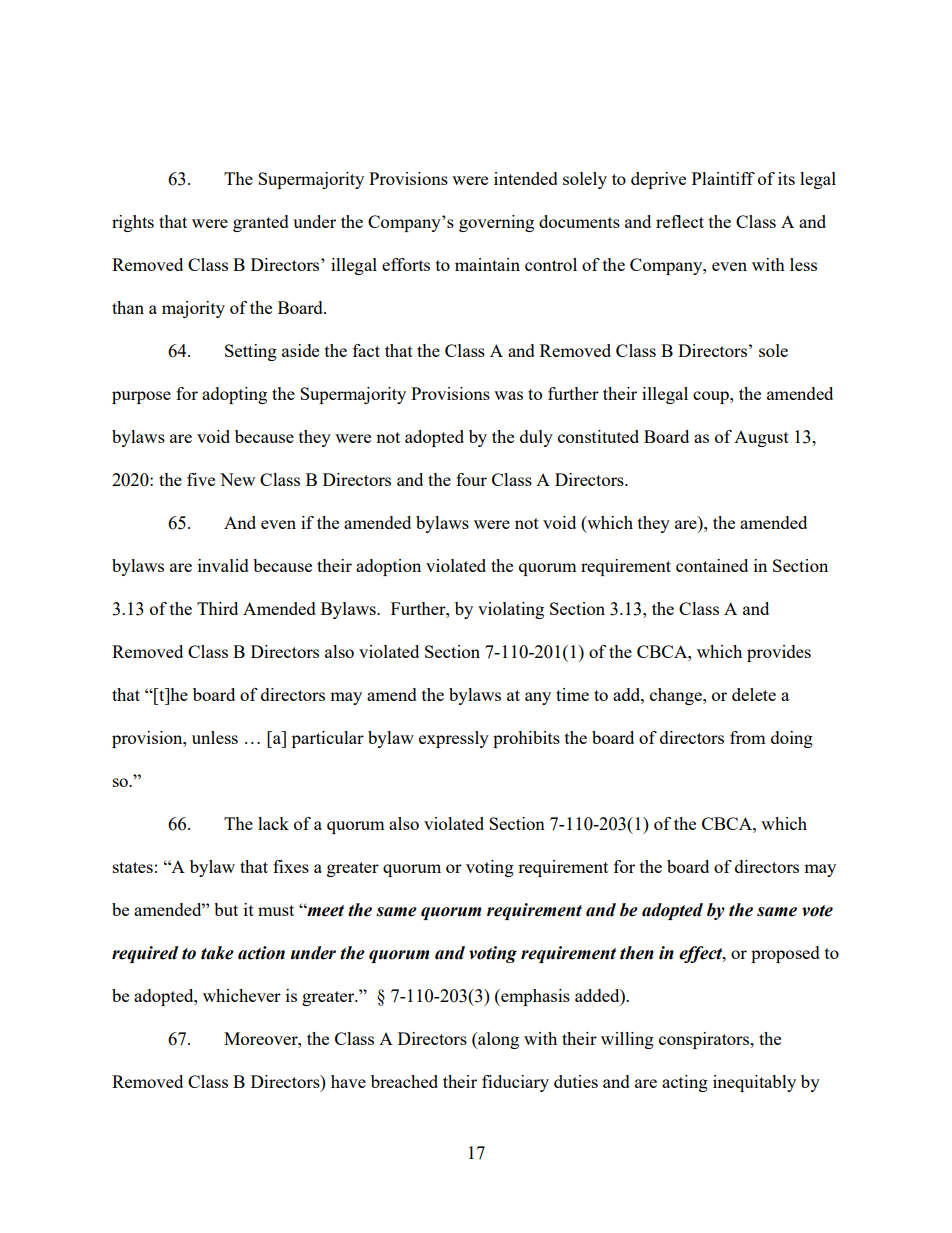 This screenshot has height=1233, width=952. What do you see at coordinates (217, 608) in the screenshot?
I see `Third` at bounding box center [217, 608].
